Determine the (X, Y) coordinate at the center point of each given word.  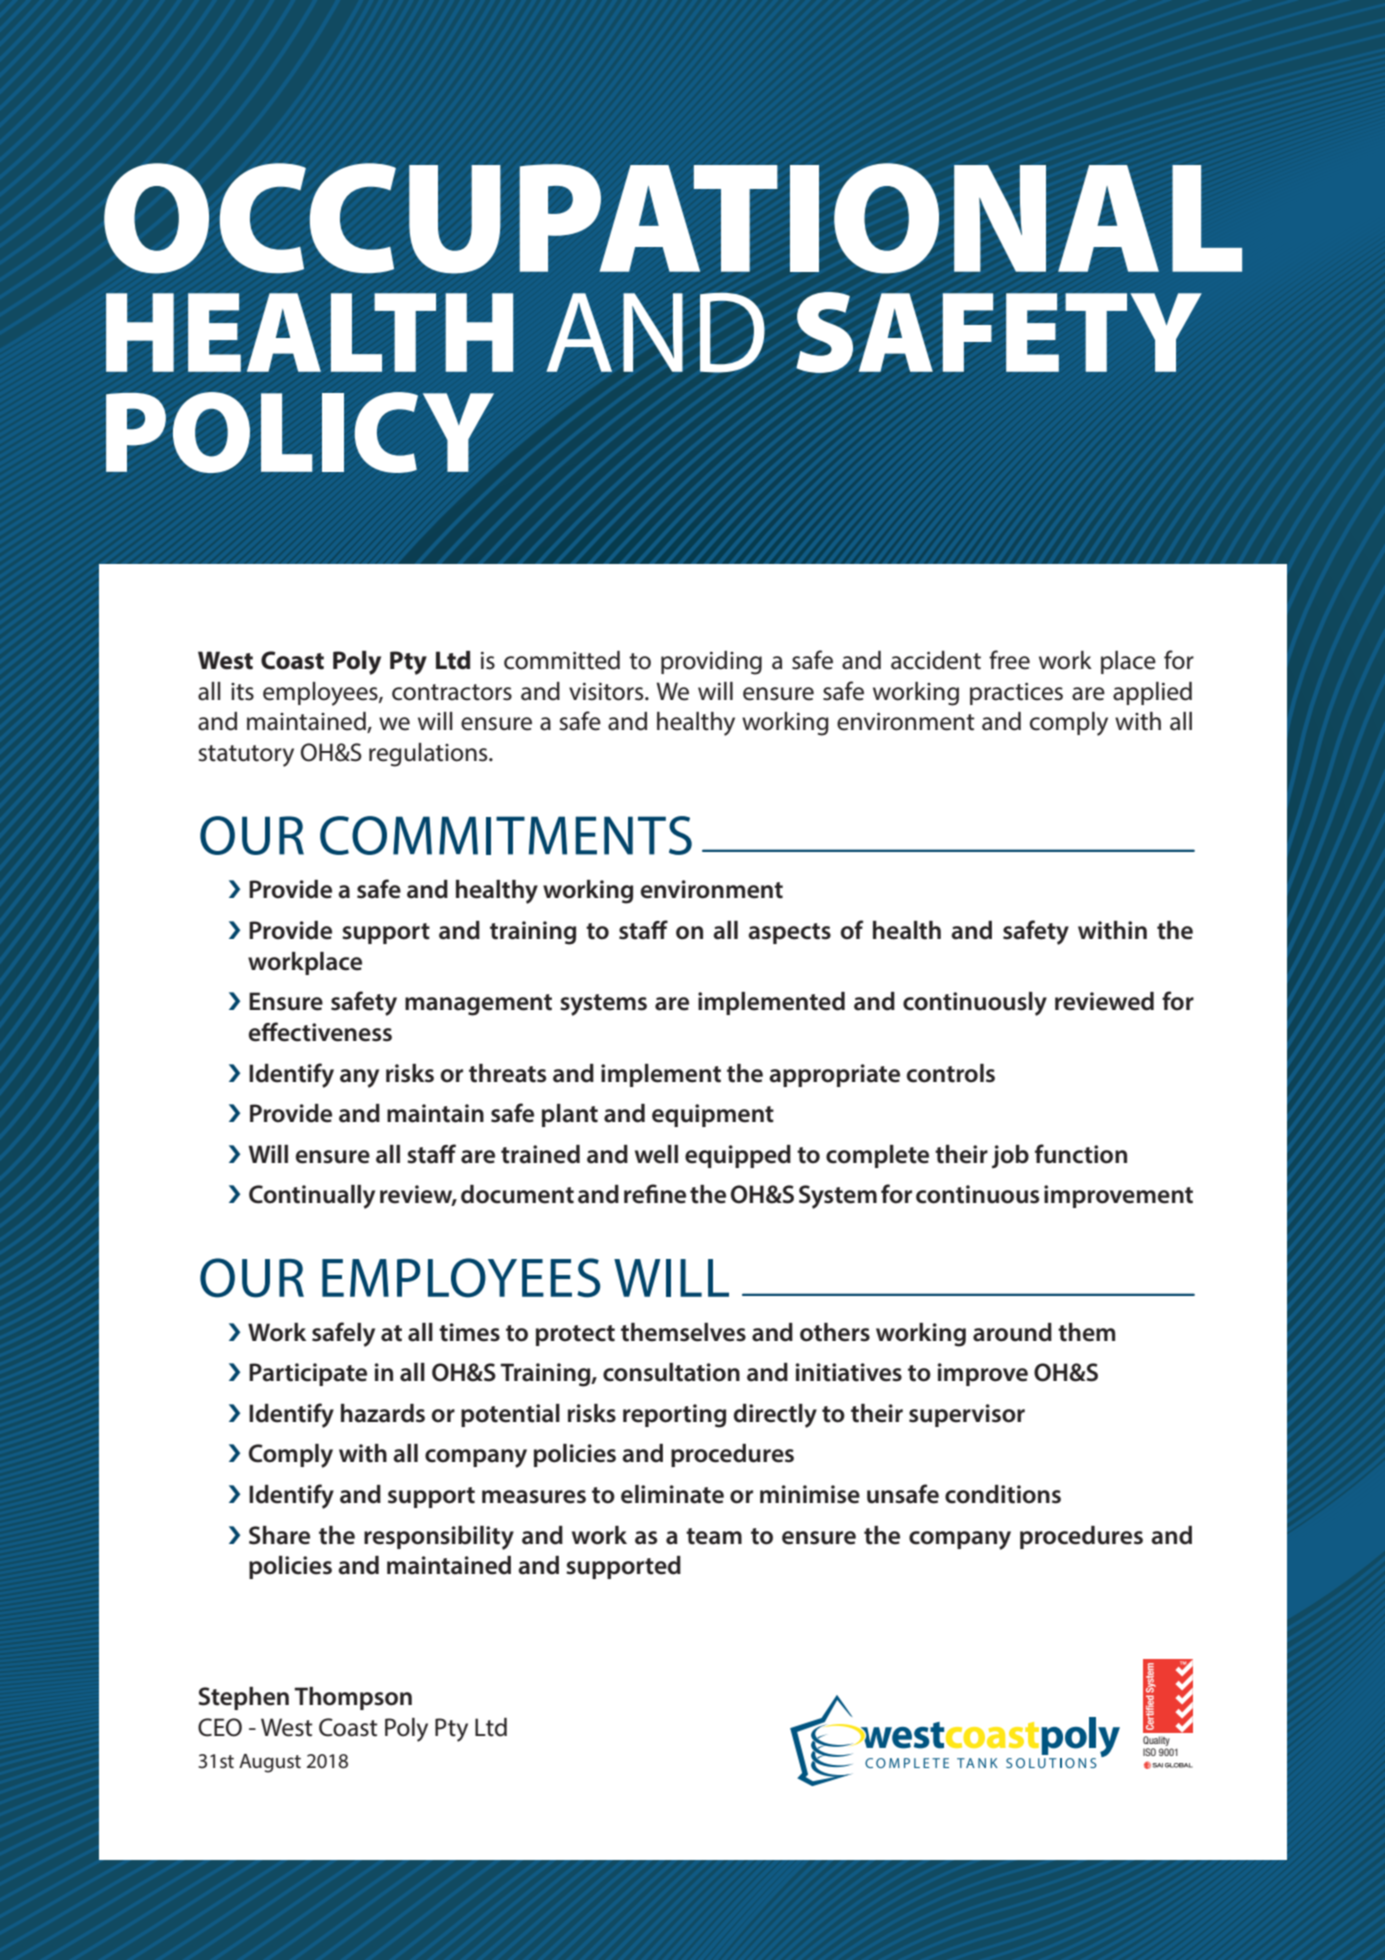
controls (951, 1073)
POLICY (300, 432)
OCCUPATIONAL (673, 218)
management (478, 1005)
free (1009, 660)
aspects (789, 933)
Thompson (353, 1698)
